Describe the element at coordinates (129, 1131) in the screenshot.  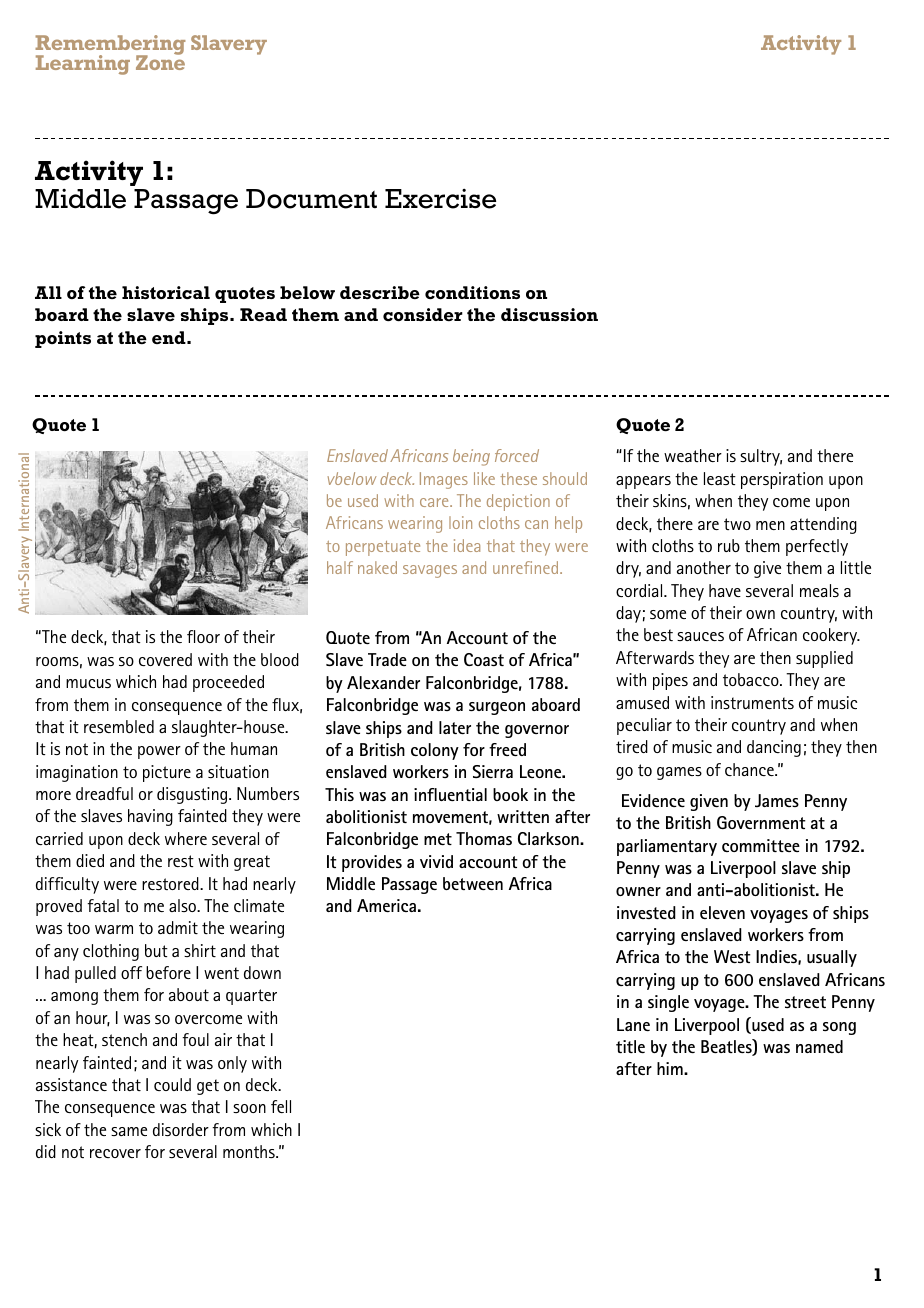
I see `same` at that location.
